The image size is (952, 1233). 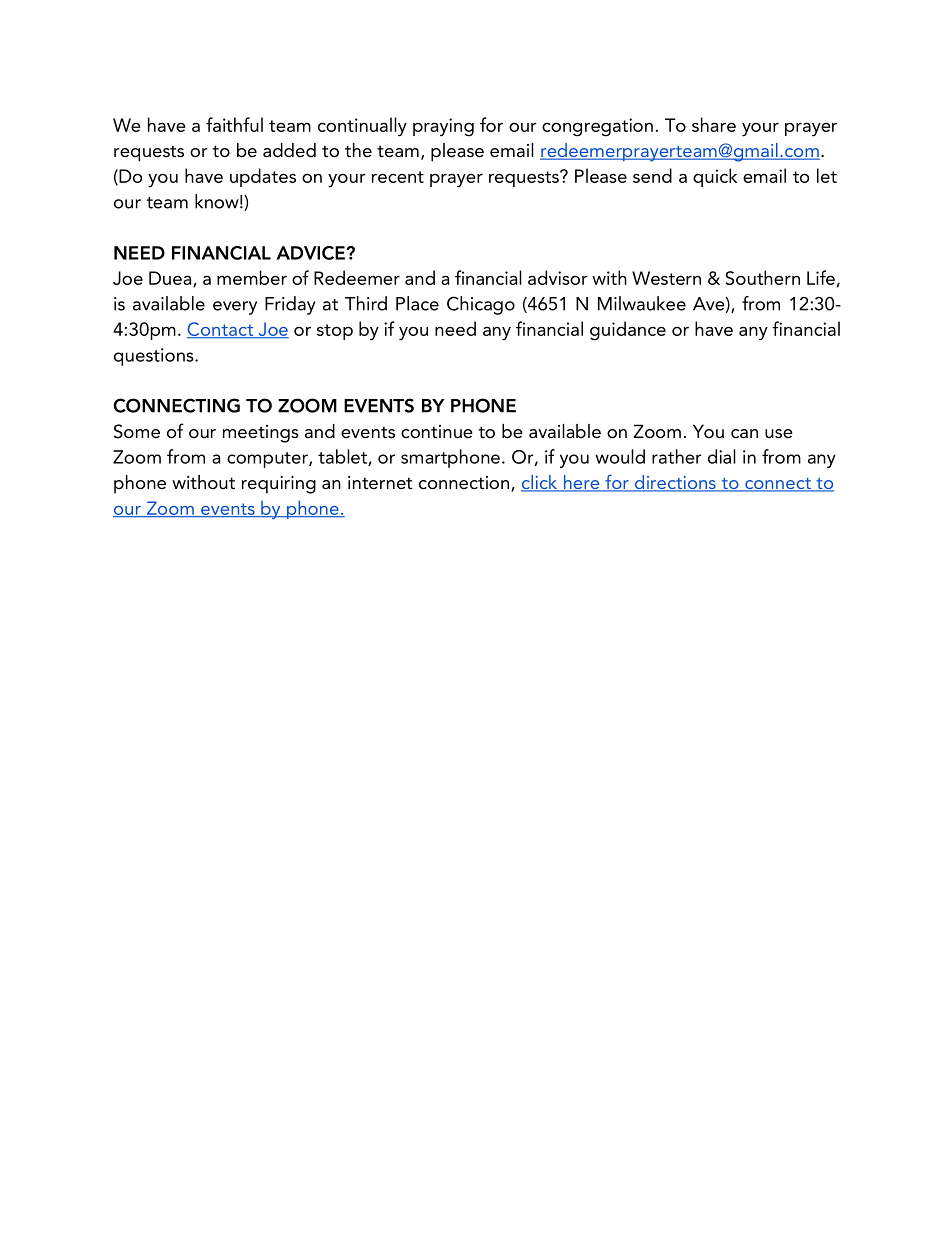 What do you see at coordinates (714, 124) in the screenshot?
I see `share` at bounding box center [714, 124].
